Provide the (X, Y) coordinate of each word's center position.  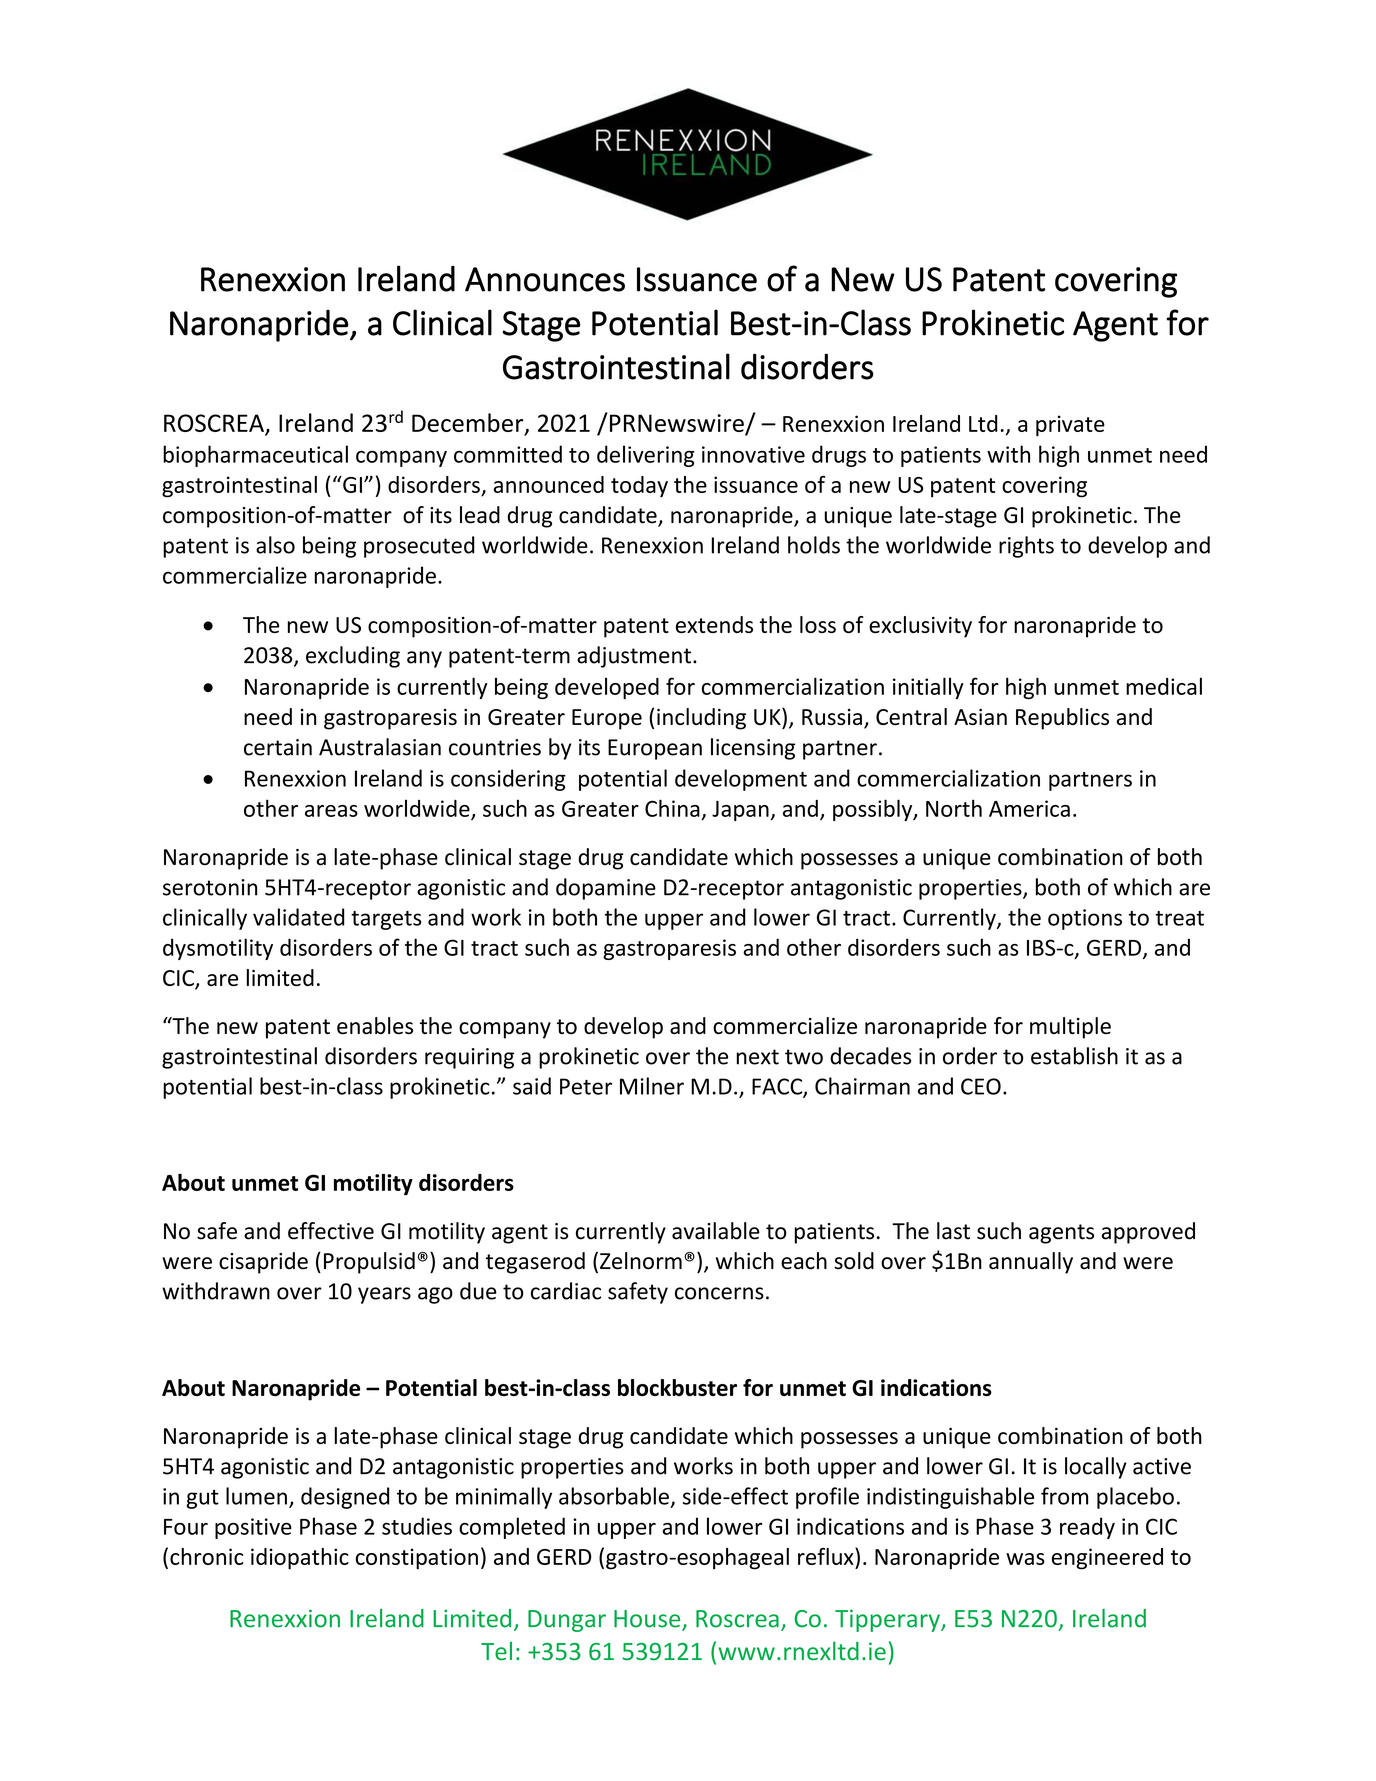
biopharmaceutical (255, 456)
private (1070, 426)
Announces (545, 279)
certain (278, 747)
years (384, 1295)
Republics (1062, 719)
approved (1148, 1233)
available (716, 1231)
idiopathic (300, 1559)
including (701, 719)
